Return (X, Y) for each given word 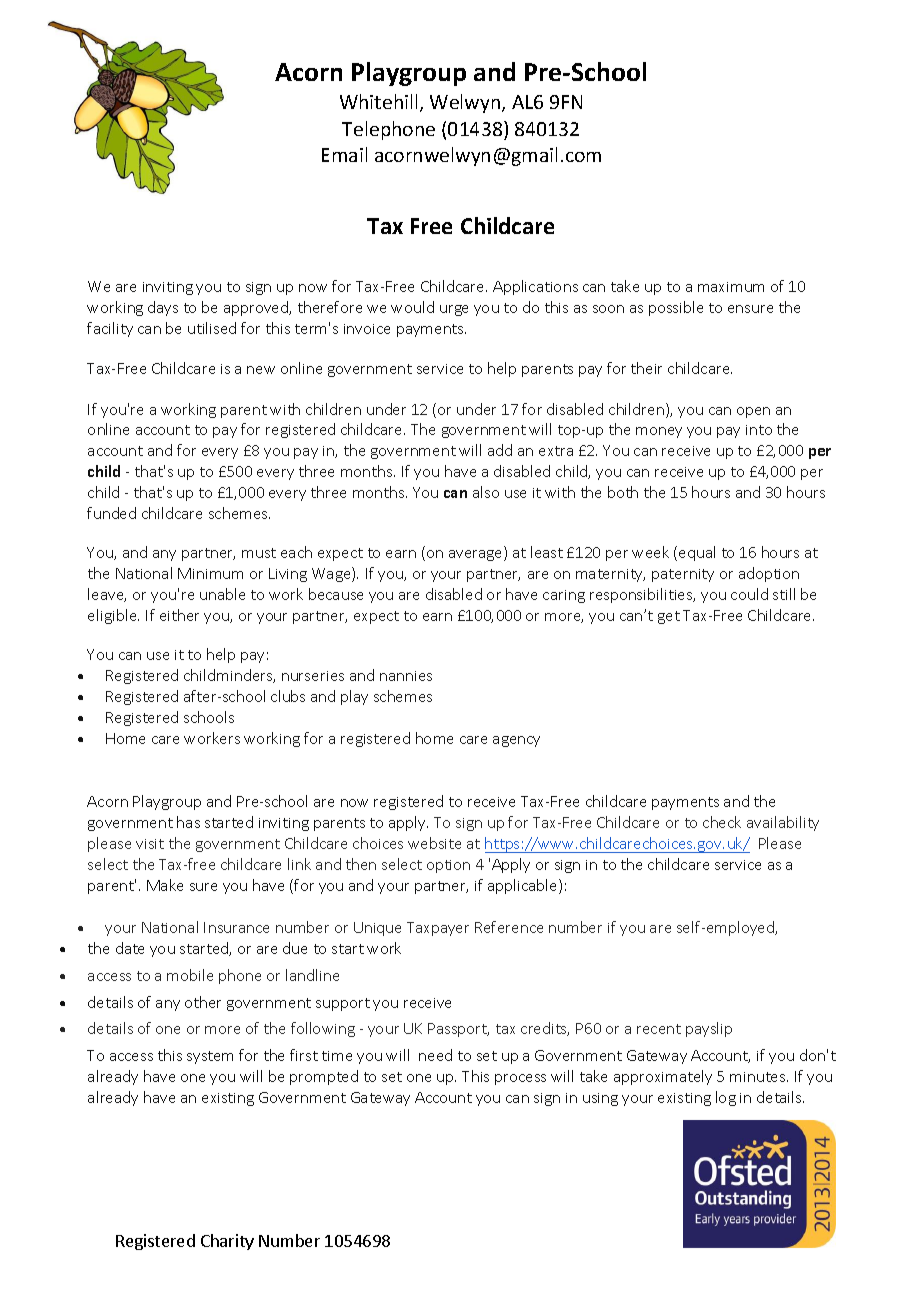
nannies (406, 676)
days (163, 308)
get (669, 617)
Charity (227, 1242)
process (520, 1079)
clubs (288, 696)
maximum (731, 287)
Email (344, 154)
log (726, 1098)
